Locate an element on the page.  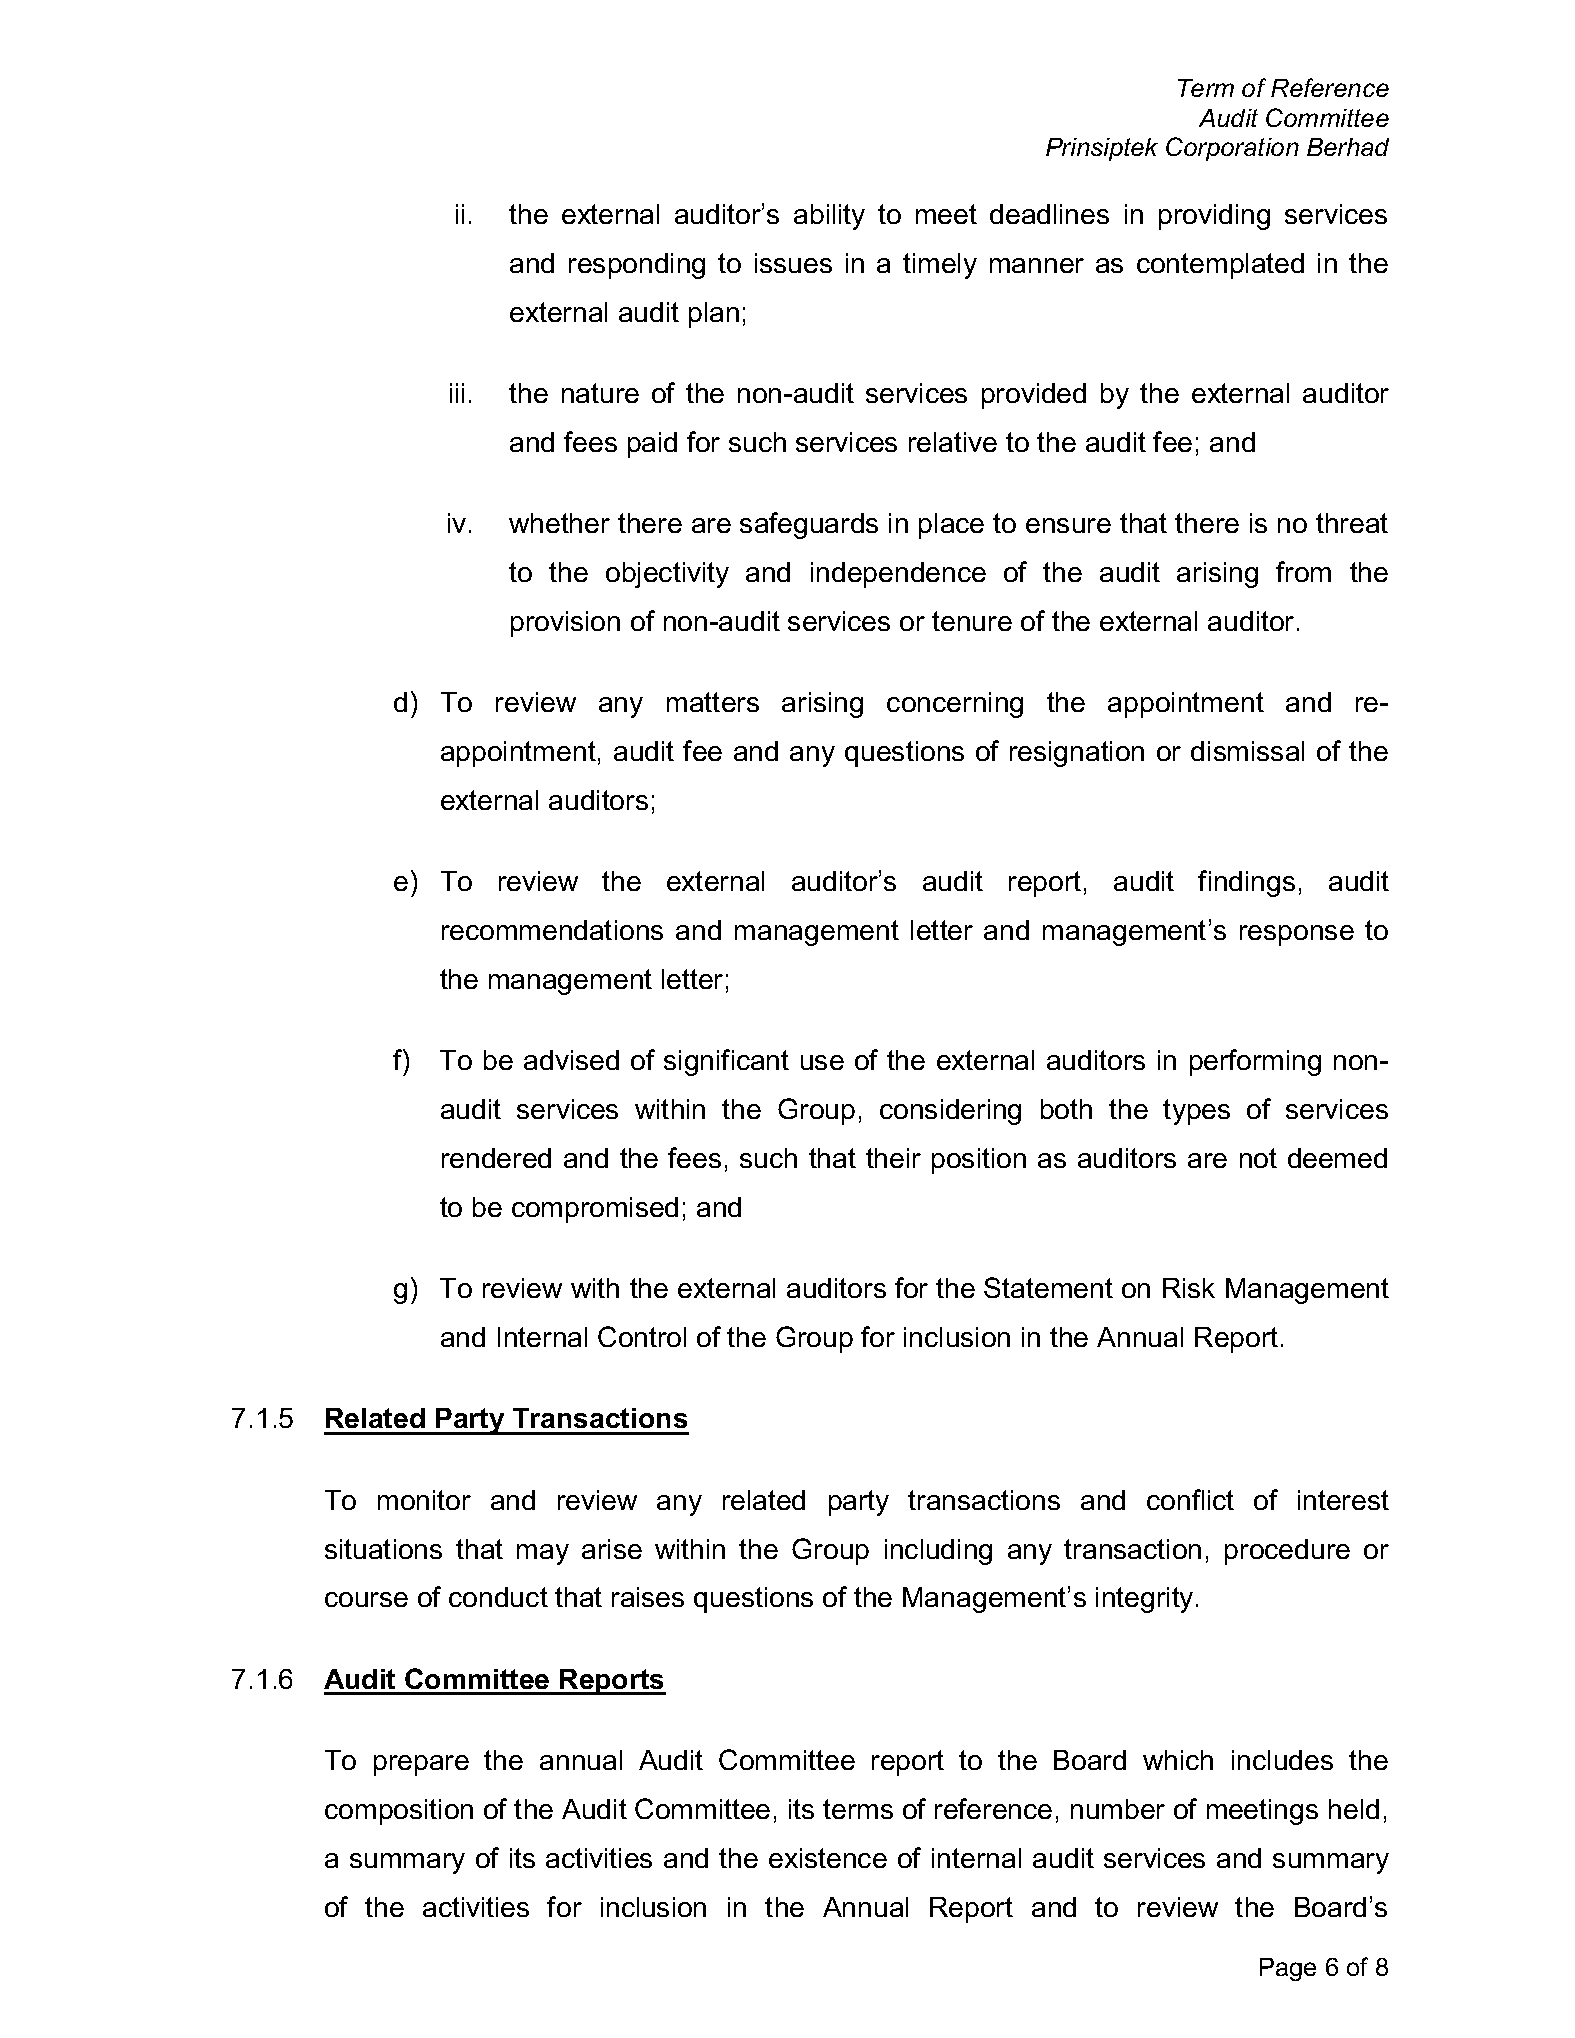
Risk is located at coordinates (1189, 1288).
